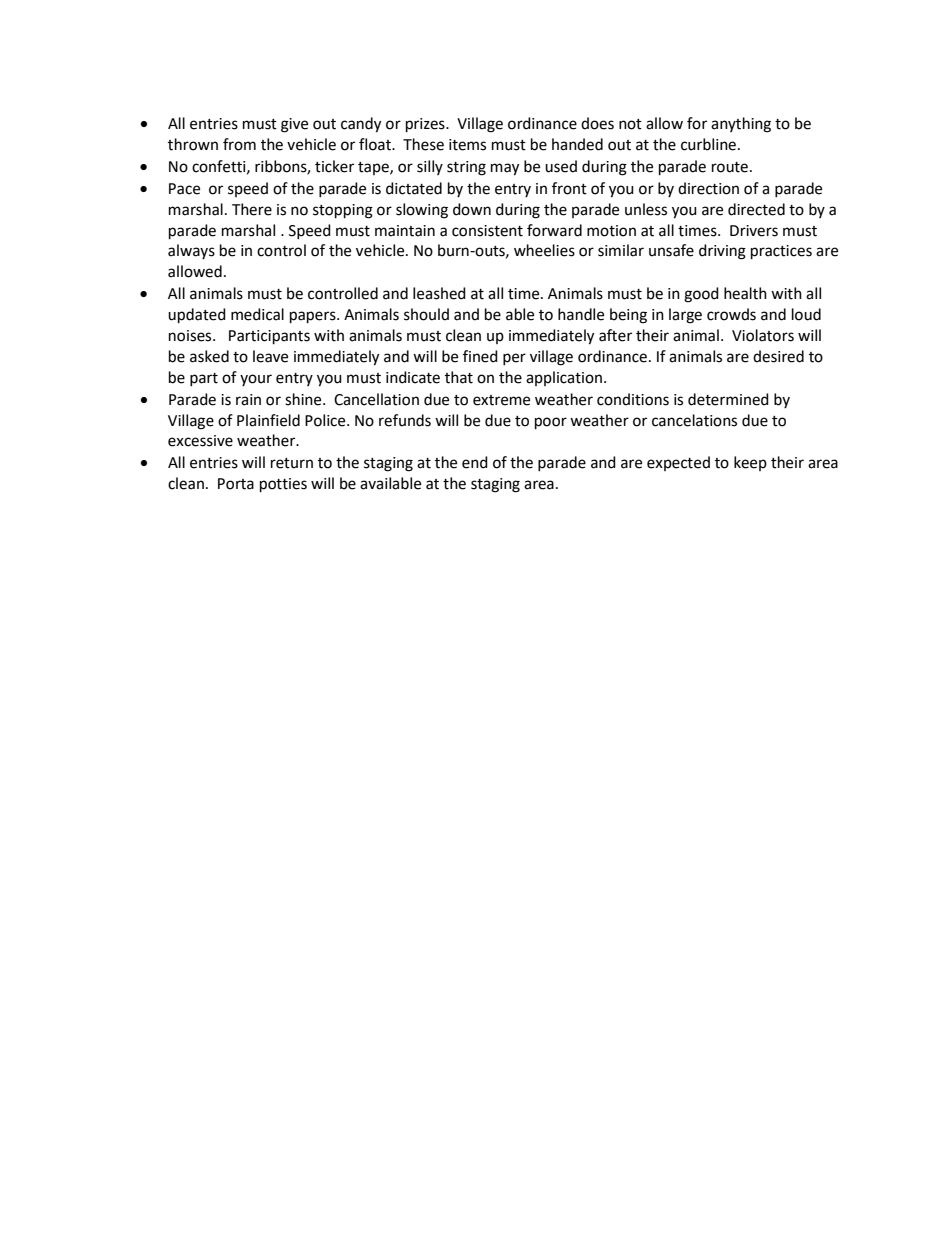 This screenshot has height=1233, width=952. I want to click on items, so click(467, 145).
